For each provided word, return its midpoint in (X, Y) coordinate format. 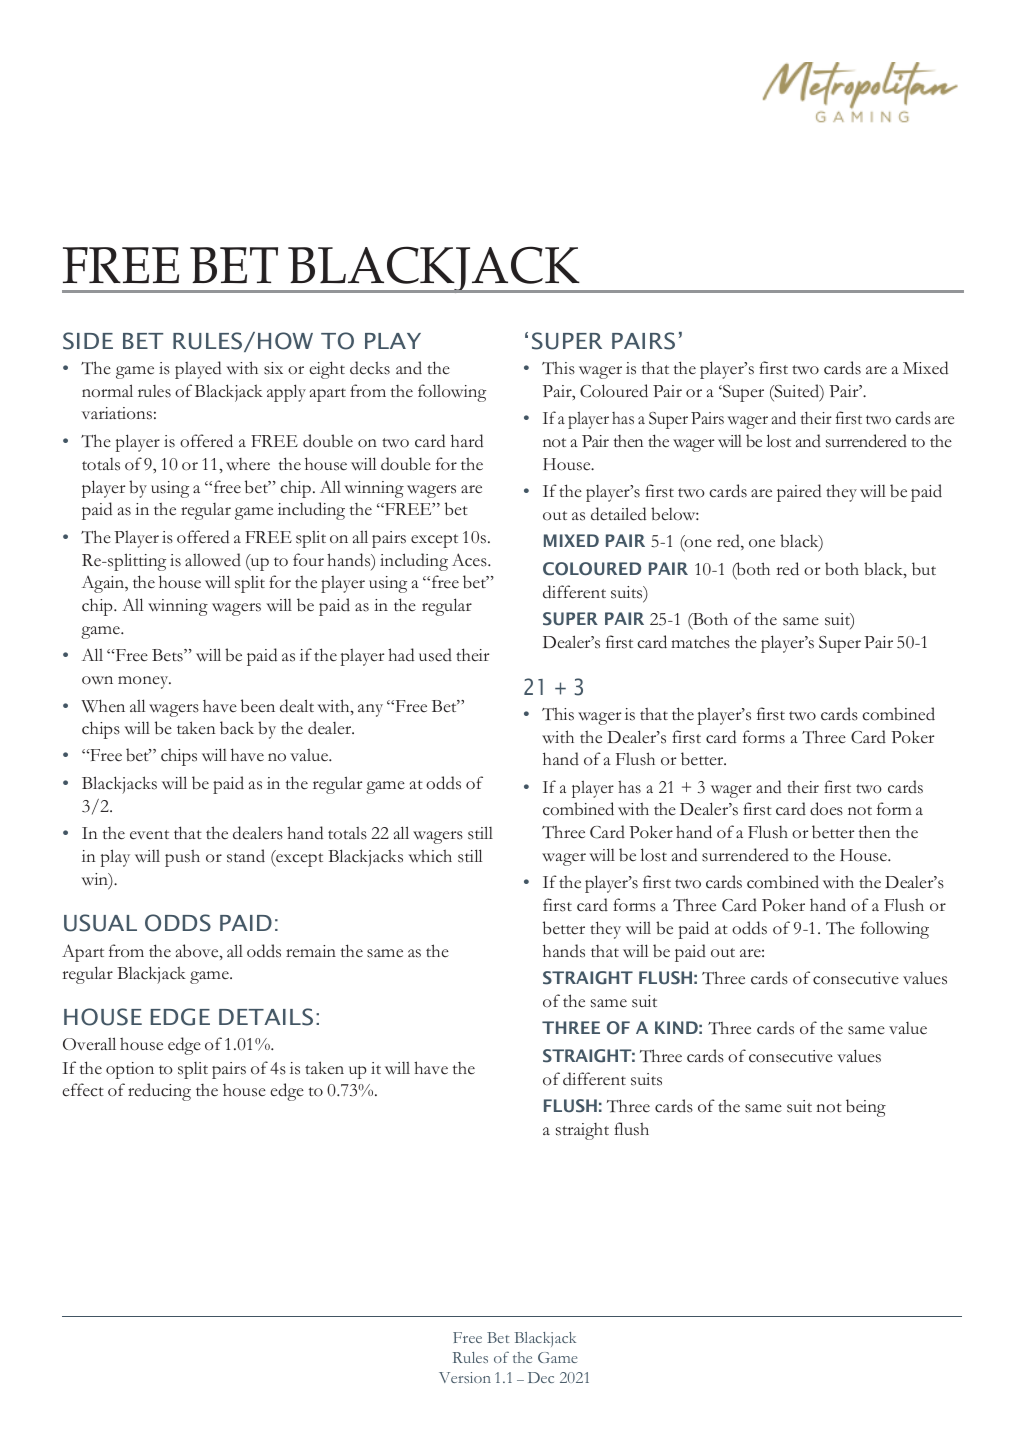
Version (465, 1377)
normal (107, 390)
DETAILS (266, 1017)
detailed (618, 514)
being (866, 1108)
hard (467, 441)
